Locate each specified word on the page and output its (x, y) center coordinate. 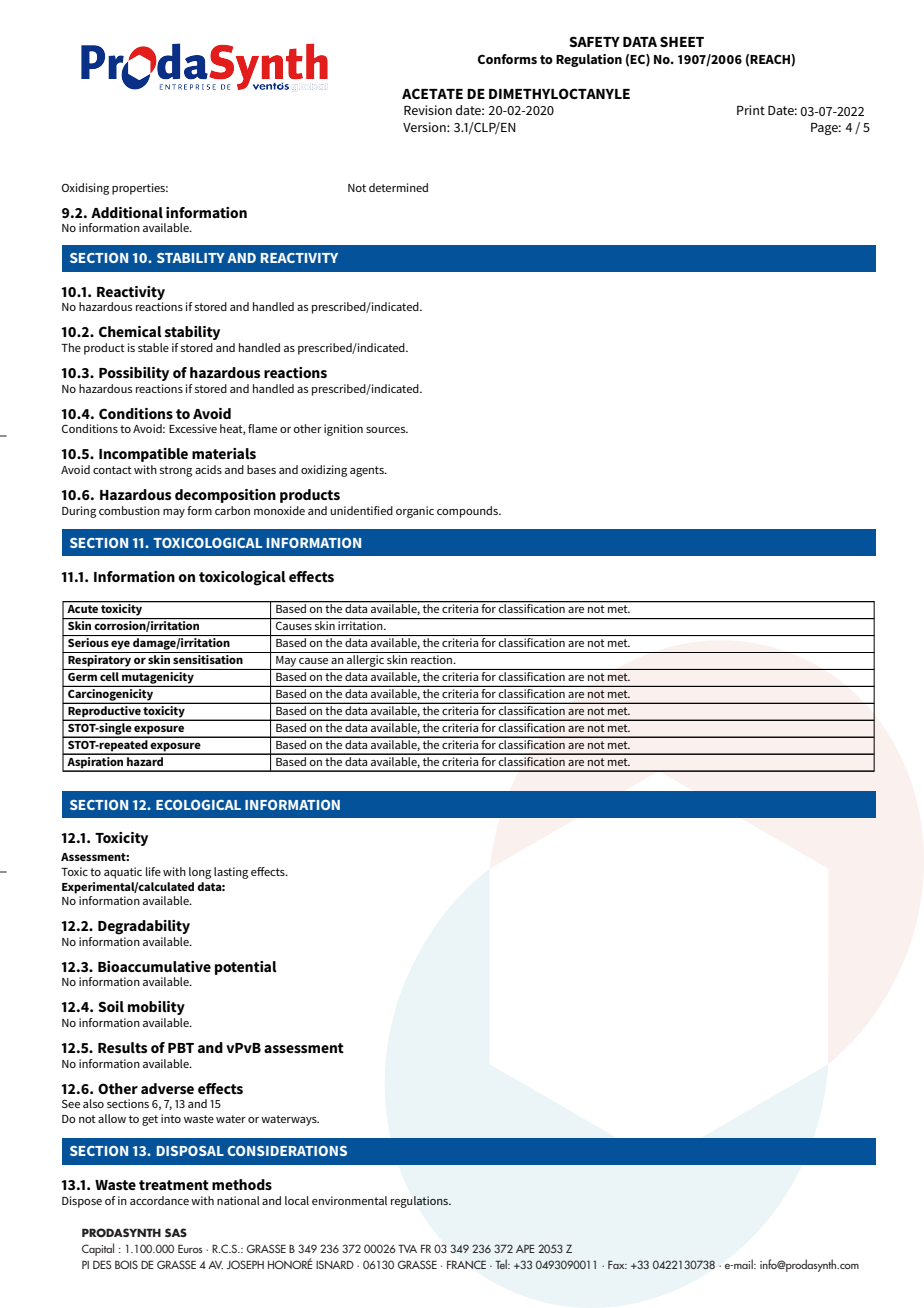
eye (120, 645)
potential (246, 968)
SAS (176, 1232)
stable (153, 347)
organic (415, 512)
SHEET (682, 41)
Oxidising (85, 189)
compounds (468, 512)
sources (387, 430)
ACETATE (432, 93)
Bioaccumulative (154, 966)
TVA (407, 1248)
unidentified (361, 510)
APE (525, 1248)
